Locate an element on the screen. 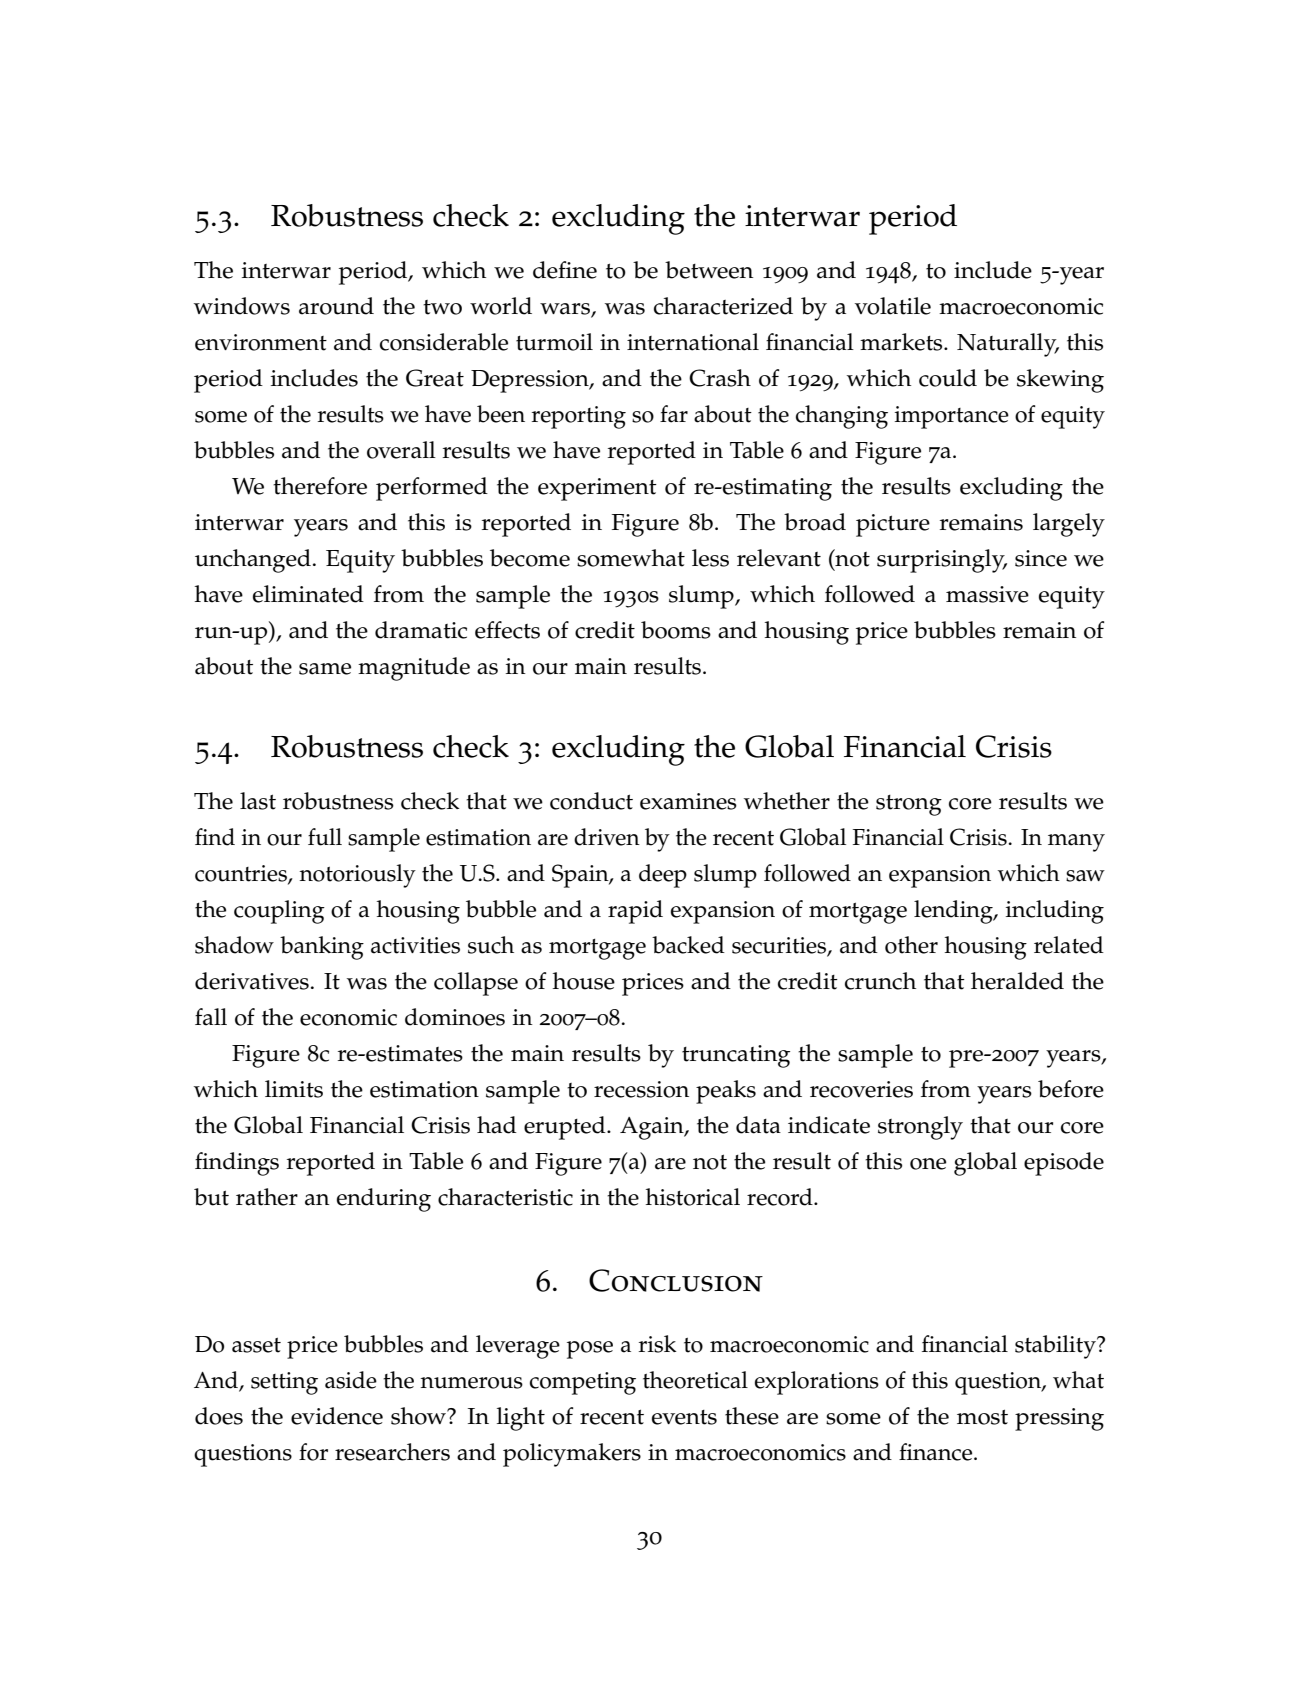  Again is located at coordinates (653, 1128).
